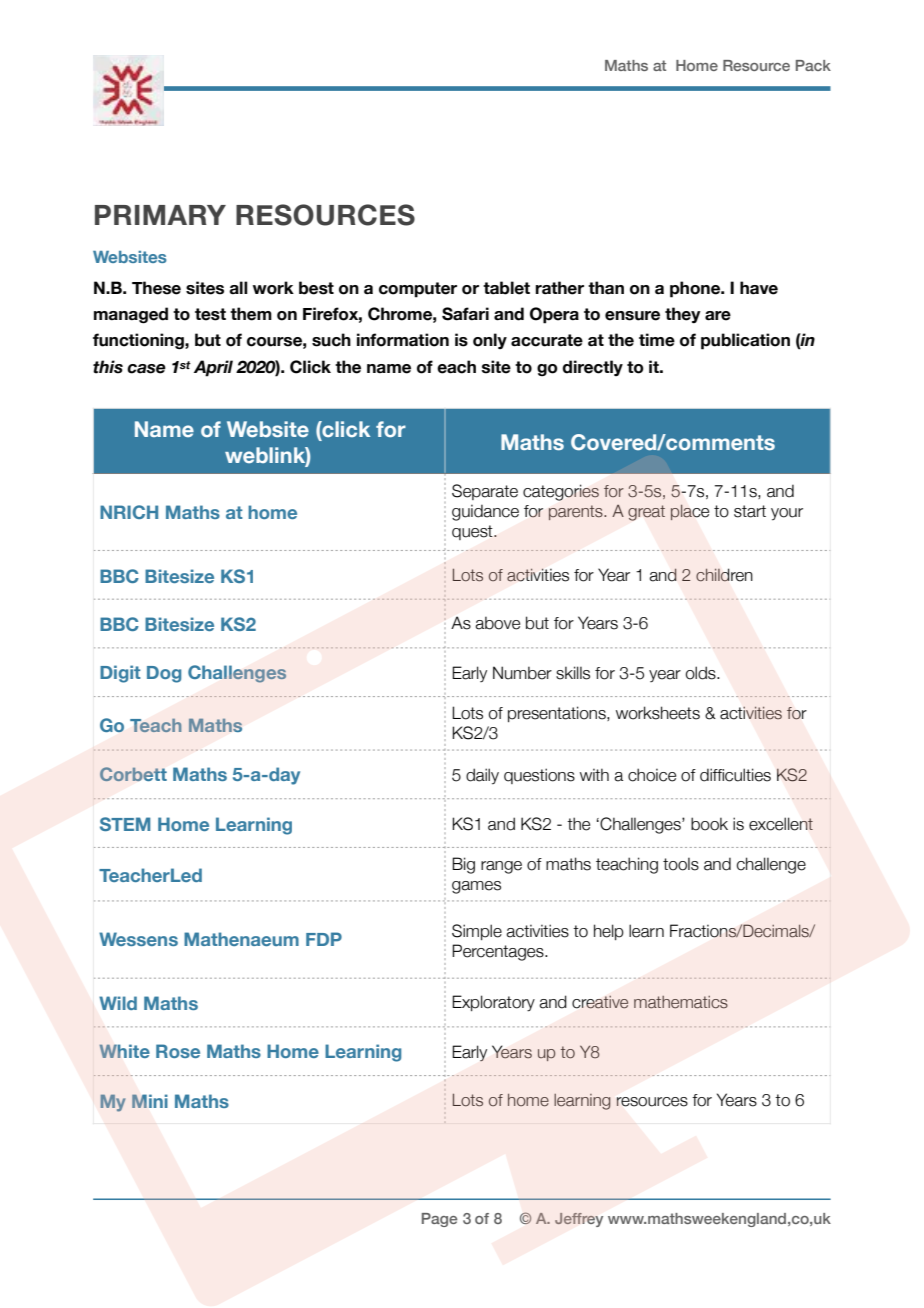 This screenshot has height=1308, width=924. Describe the element at coordinates (418, 290) in the screenshot. I see `computer` at that location.
